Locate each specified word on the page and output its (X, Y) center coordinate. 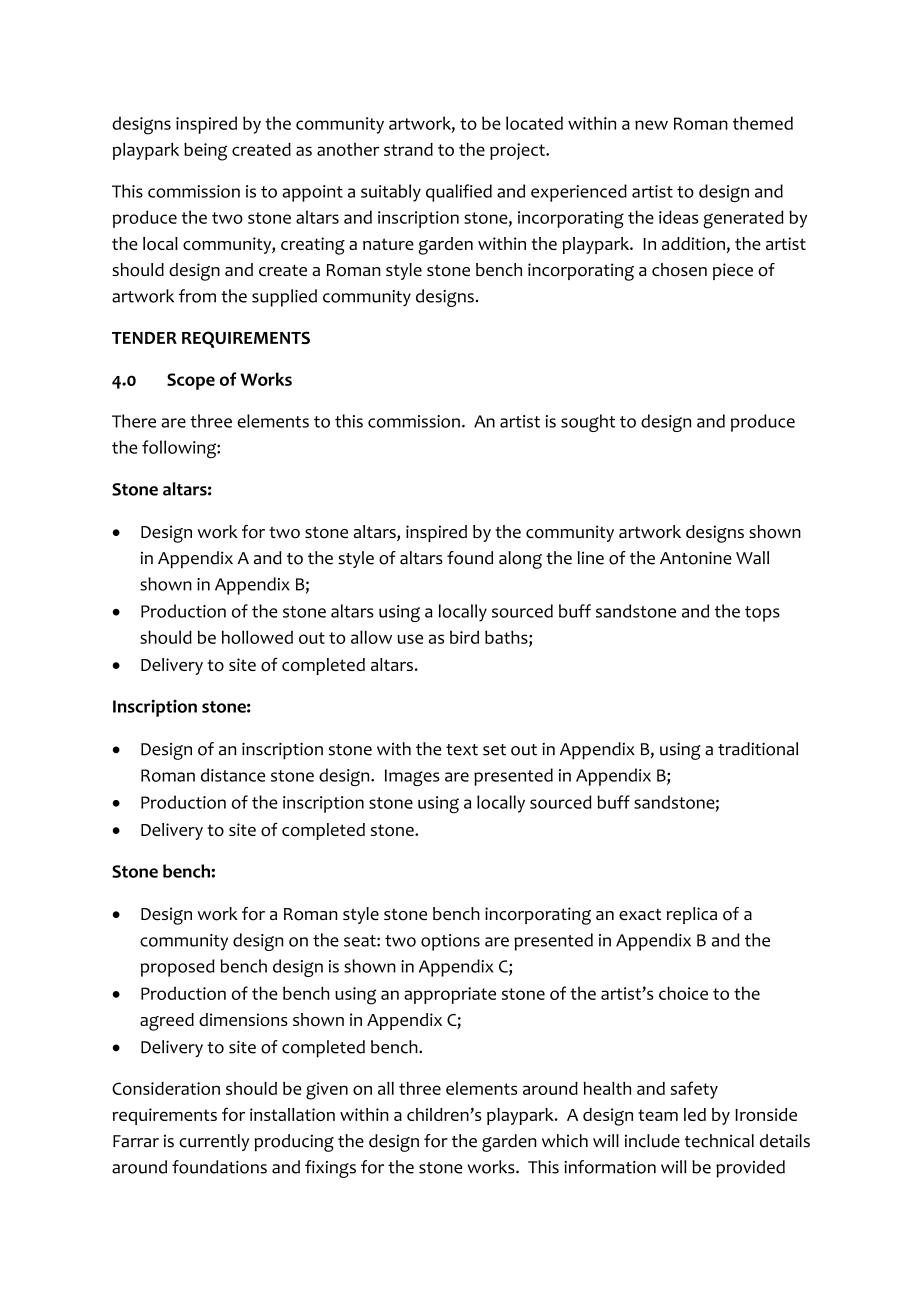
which (565, 1141)
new (651, 125)
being (205, 152)
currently (214, 1142)
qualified (459, 193)
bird (464, 637)
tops (762, 614)
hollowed (257, 637)
